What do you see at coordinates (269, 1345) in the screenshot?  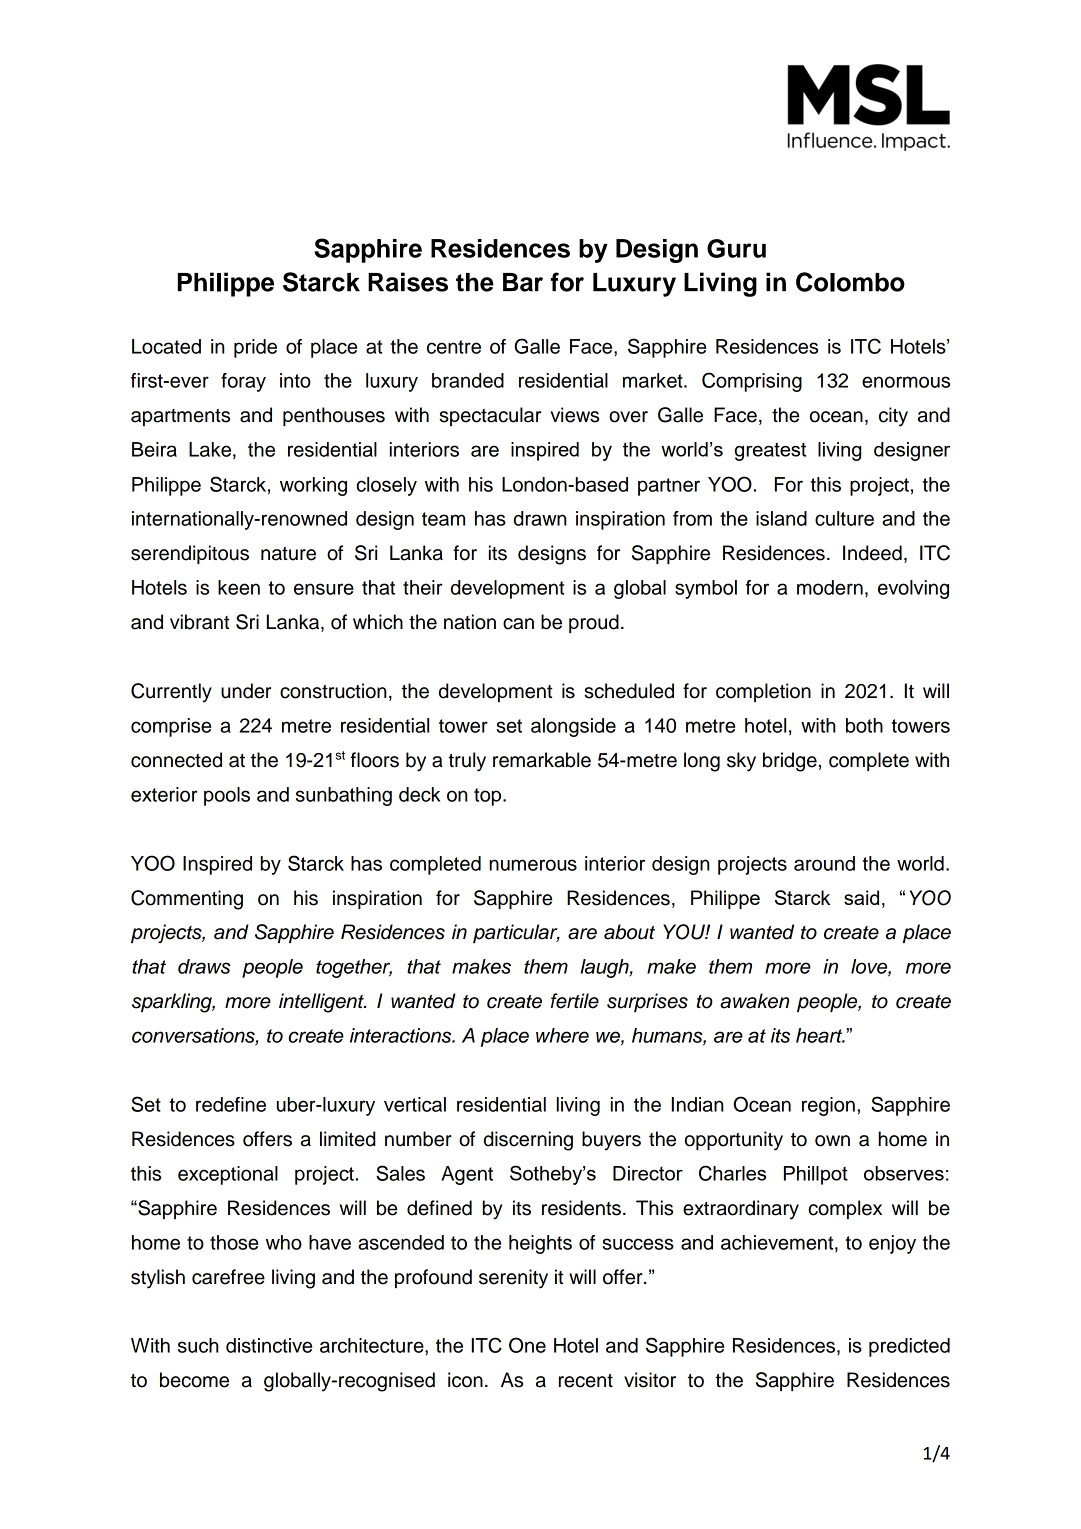 I see `distinctive` at bounding box center [269, 1345].
